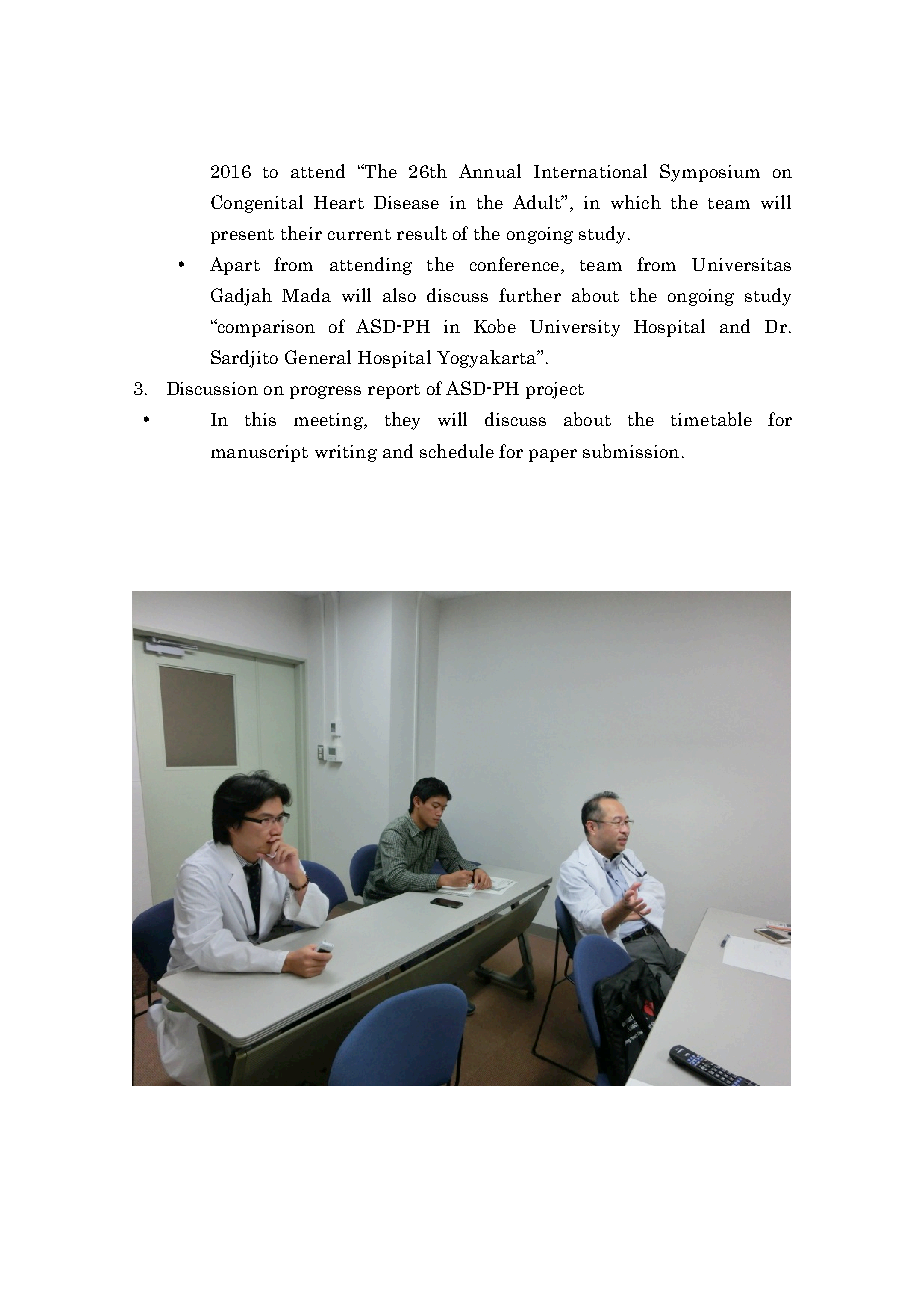 The width and height of the screenshot is (924, 1308). What do you see at coordinates (259, 453) in the screenshot?
I see `manuscript` at bounding box center [259, 453].
